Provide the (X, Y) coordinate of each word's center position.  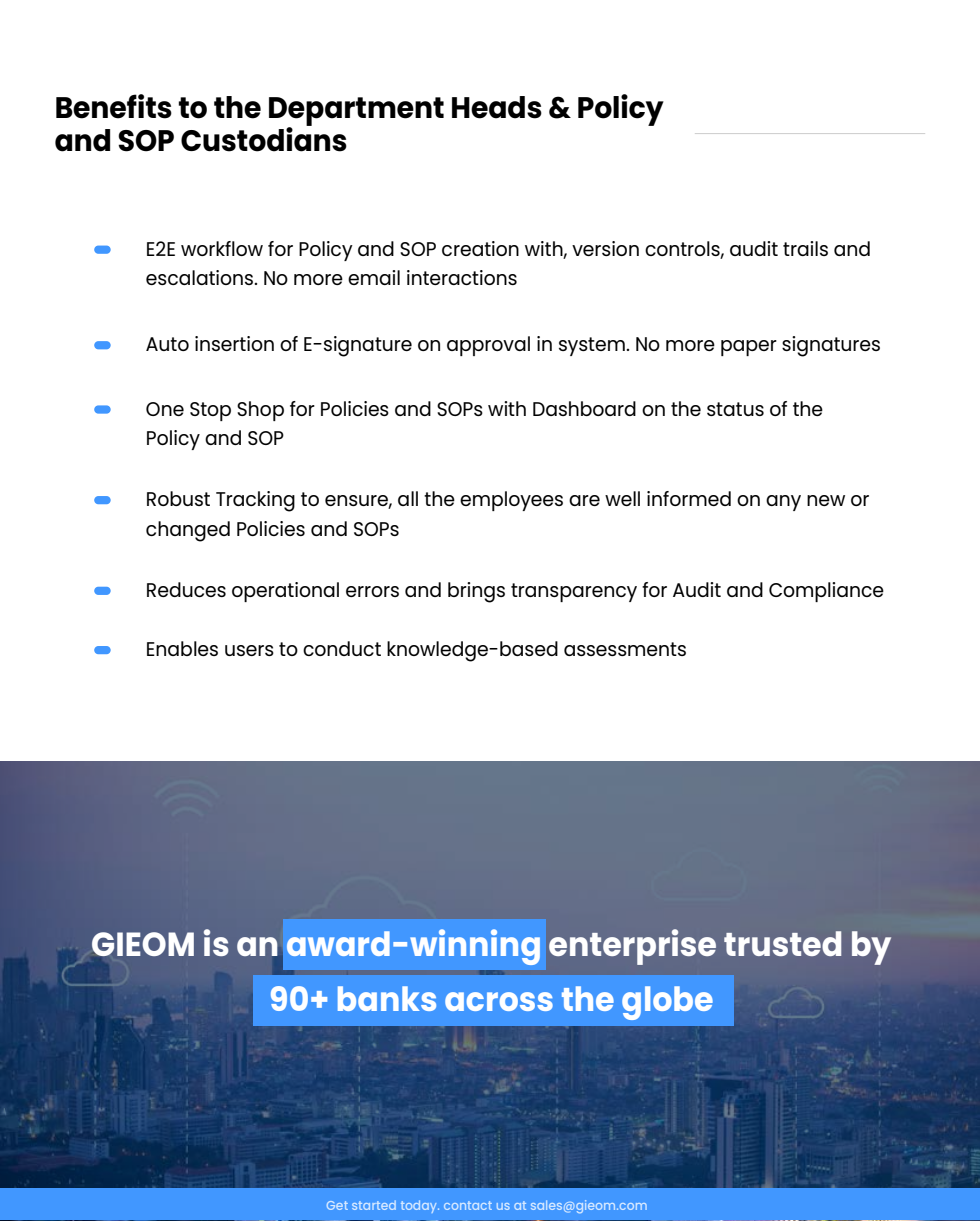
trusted (782, 943)
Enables (182, 648)
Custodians (264, 138)
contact (468, 1205)
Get (337, 1205)
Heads (497, 107)
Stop (210, 411)
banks (387, 998)
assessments (625, 649)
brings (476, 592)
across (499, 1001)
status (735, 409)
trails (805, 248)
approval (488, 346)
